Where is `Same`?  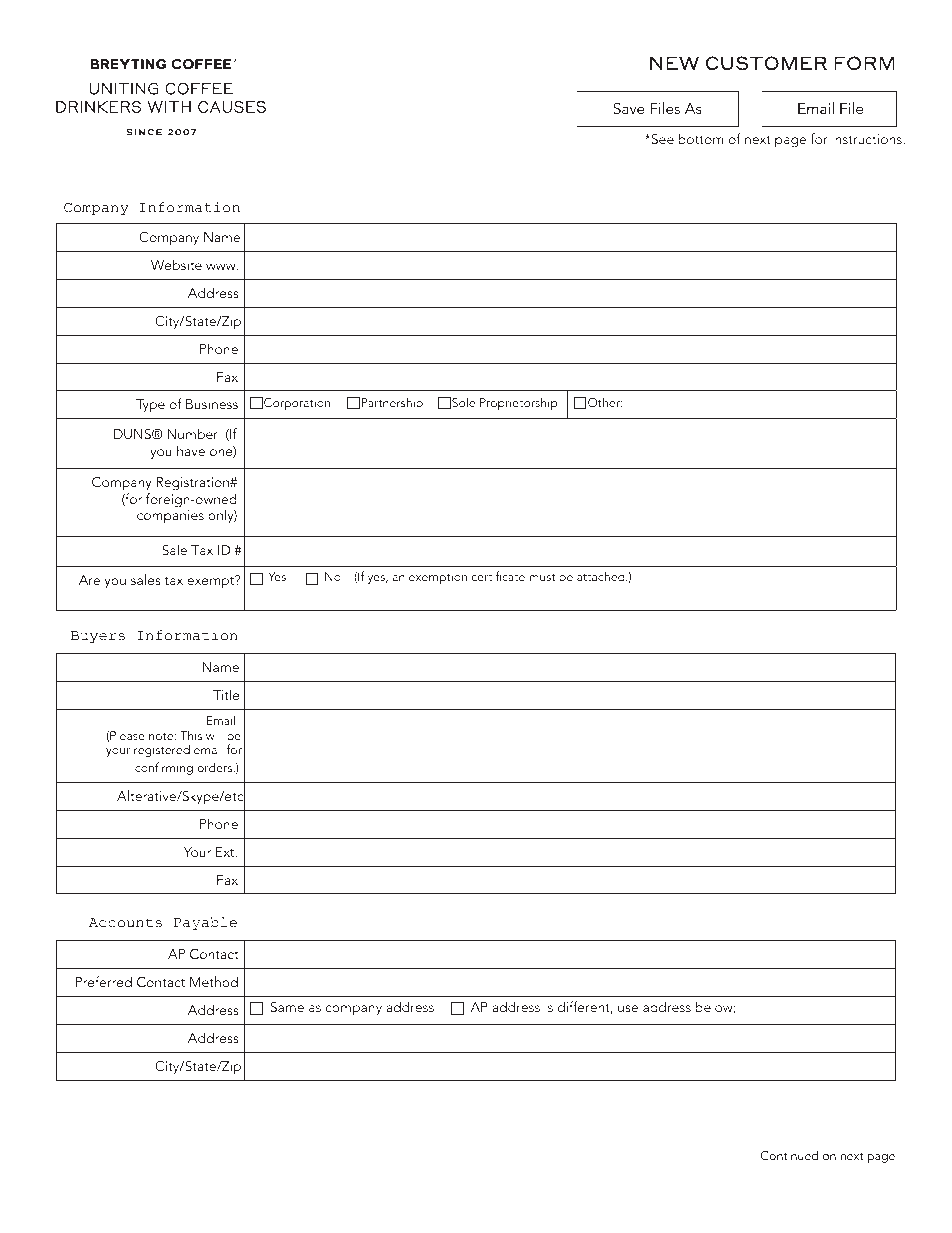 Same is located at coordinates (287, 1007).
